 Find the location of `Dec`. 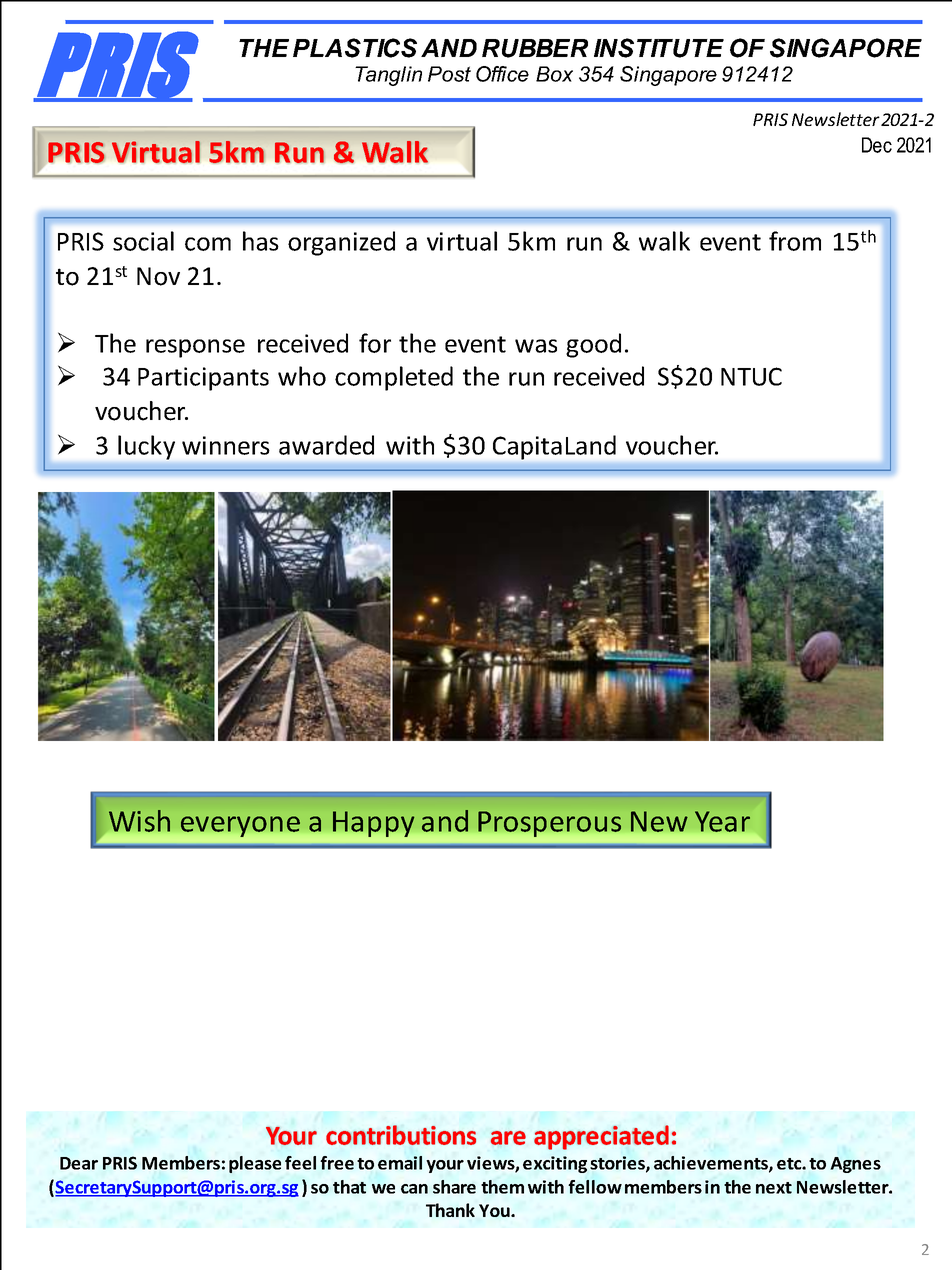

Dec is located at coordinates (877, 145).
